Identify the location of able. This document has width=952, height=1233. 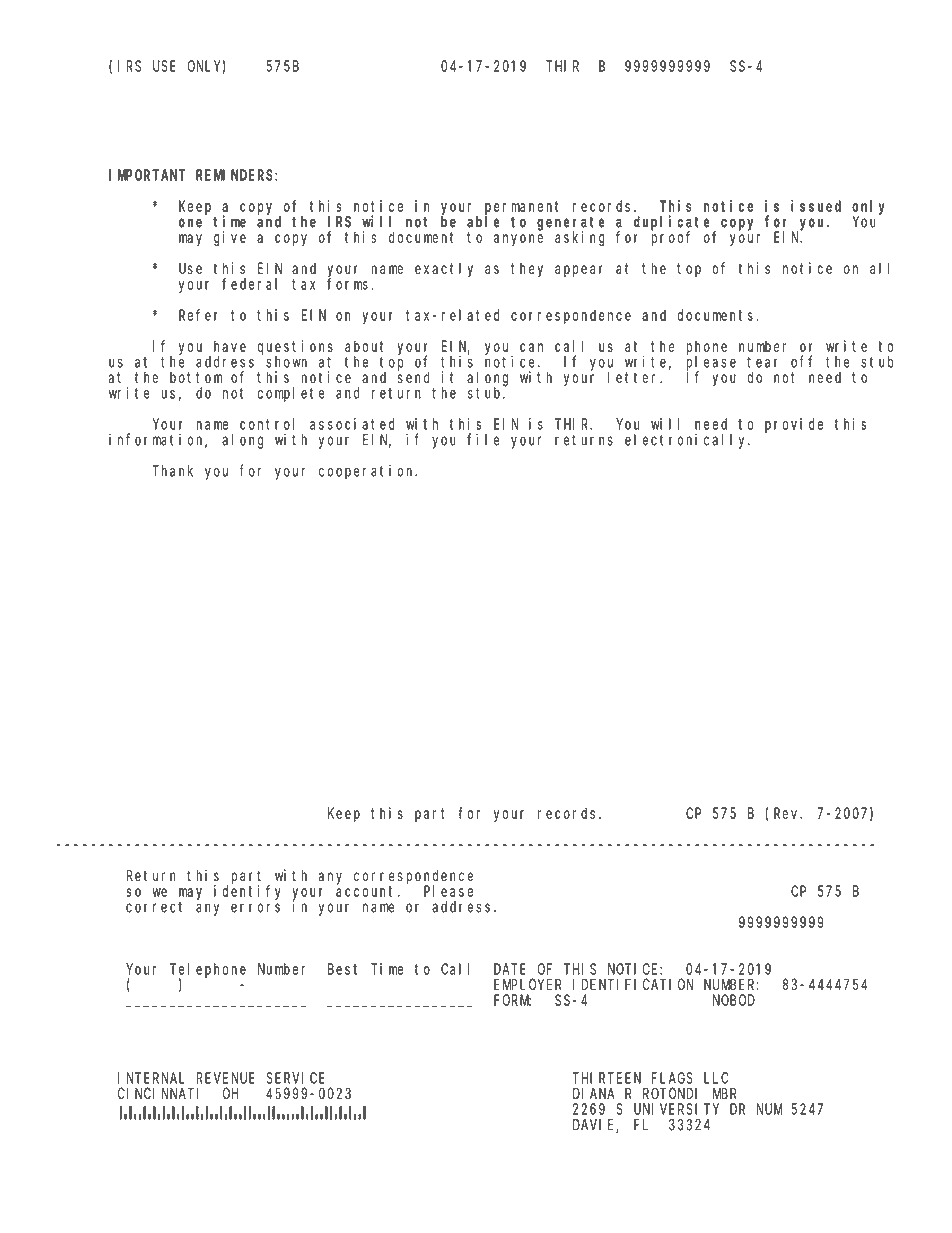
(483, 222).
